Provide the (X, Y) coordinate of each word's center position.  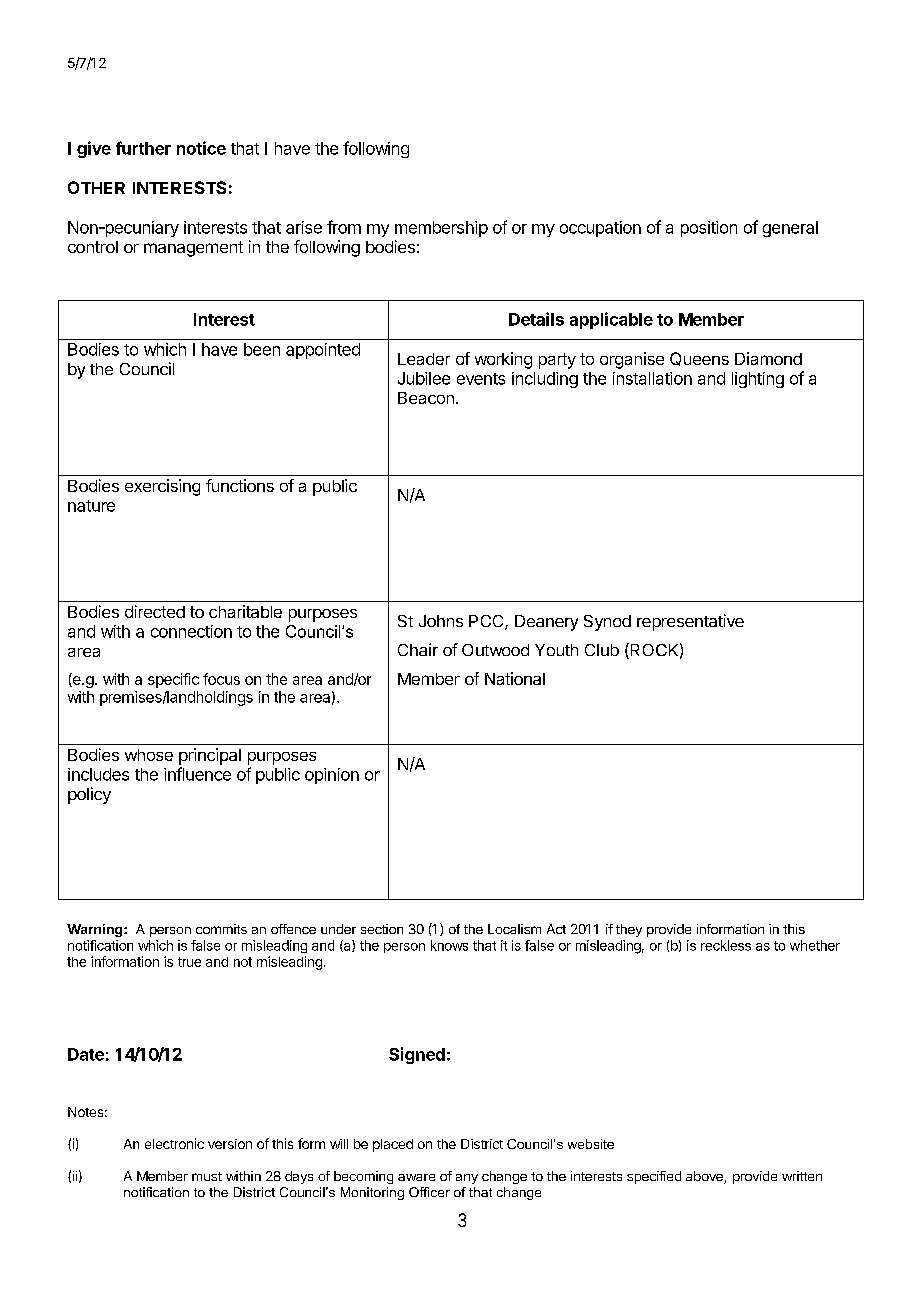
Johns (441, 621)
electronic (174, 1143)
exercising (162, 487)
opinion (332, 776)
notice (201, 148)
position (709, 229)
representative (690, 622)
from (344, 227)
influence (197, 774)
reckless (726, 945)
